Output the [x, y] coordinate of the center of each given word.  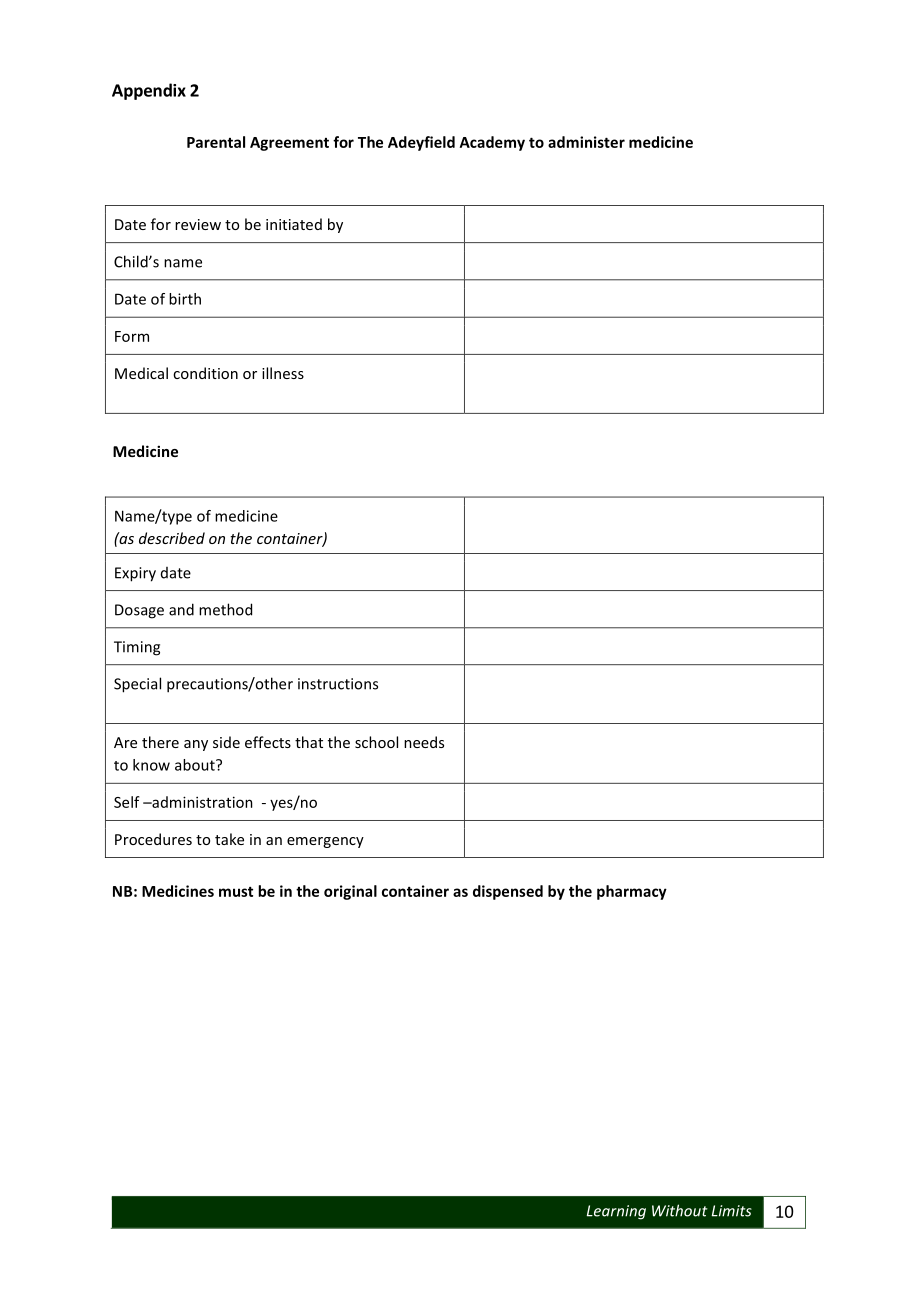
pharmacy [632, 892]
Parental [216, 142]
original [350, 892]
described [172, 538]
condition [205, 373]
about [196, 765]
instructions [338, 684]
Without [680, 1210]
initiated [294, 224]
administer [586, 142]
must [236, 892]
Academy [492, 143]
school [376, 742]
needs [424, 742]
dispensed [508, 892]
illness [283, 373]
